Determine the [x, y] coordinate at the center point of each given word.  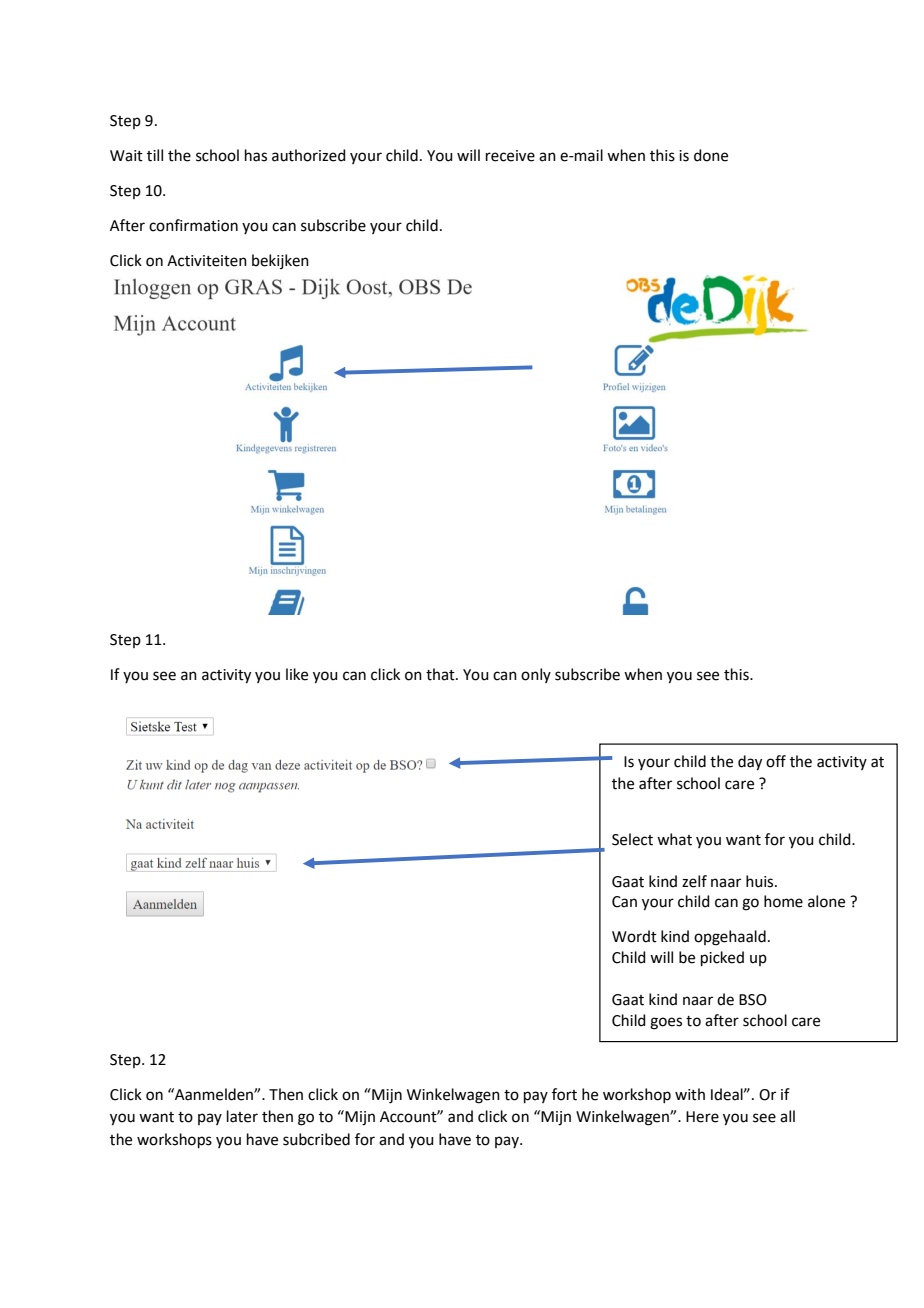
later [242, 1116]
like [297, 674]
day [750, 763]
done [711, 155]
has [256, 155]
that [441, 674]
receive [510, 156]
